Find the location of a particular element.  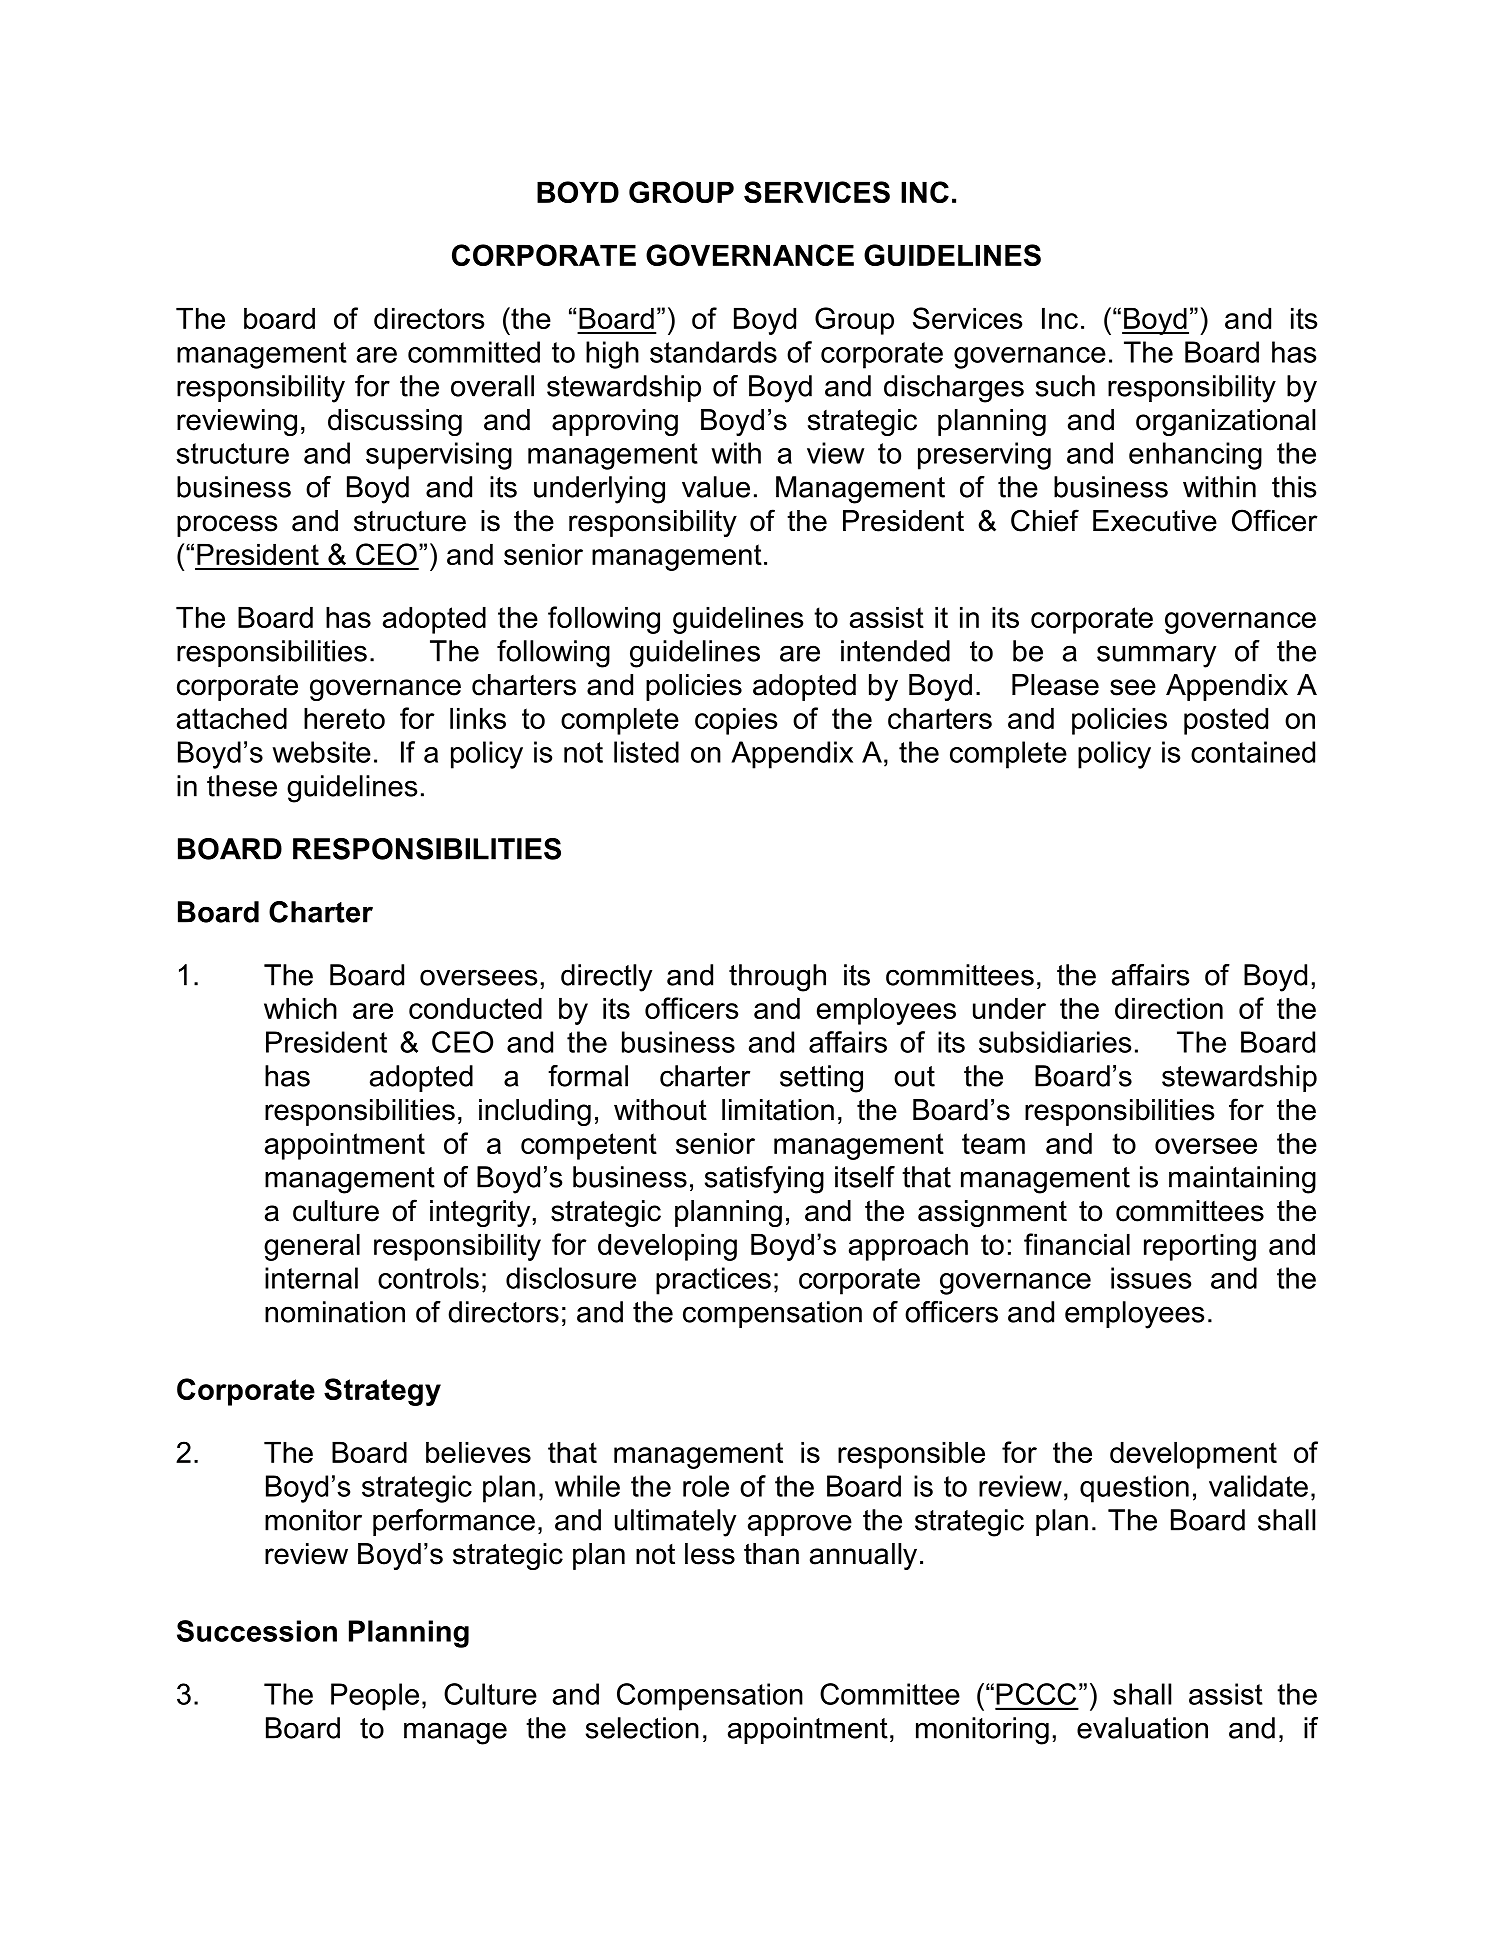

standards is located at coordinates (713, 352).
